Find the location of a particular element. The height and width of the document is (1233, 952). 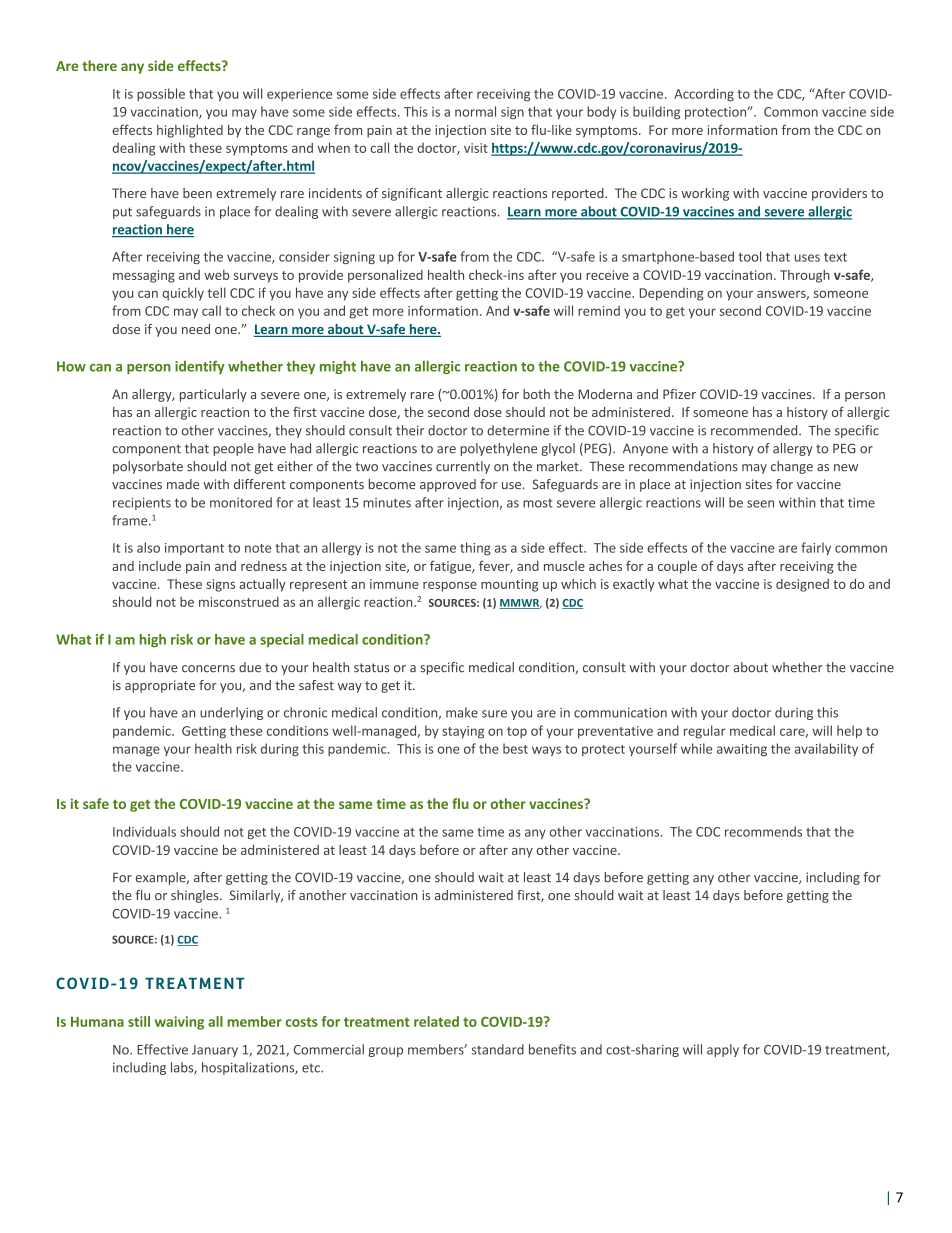

related is located at coordinates (436, 1021).
